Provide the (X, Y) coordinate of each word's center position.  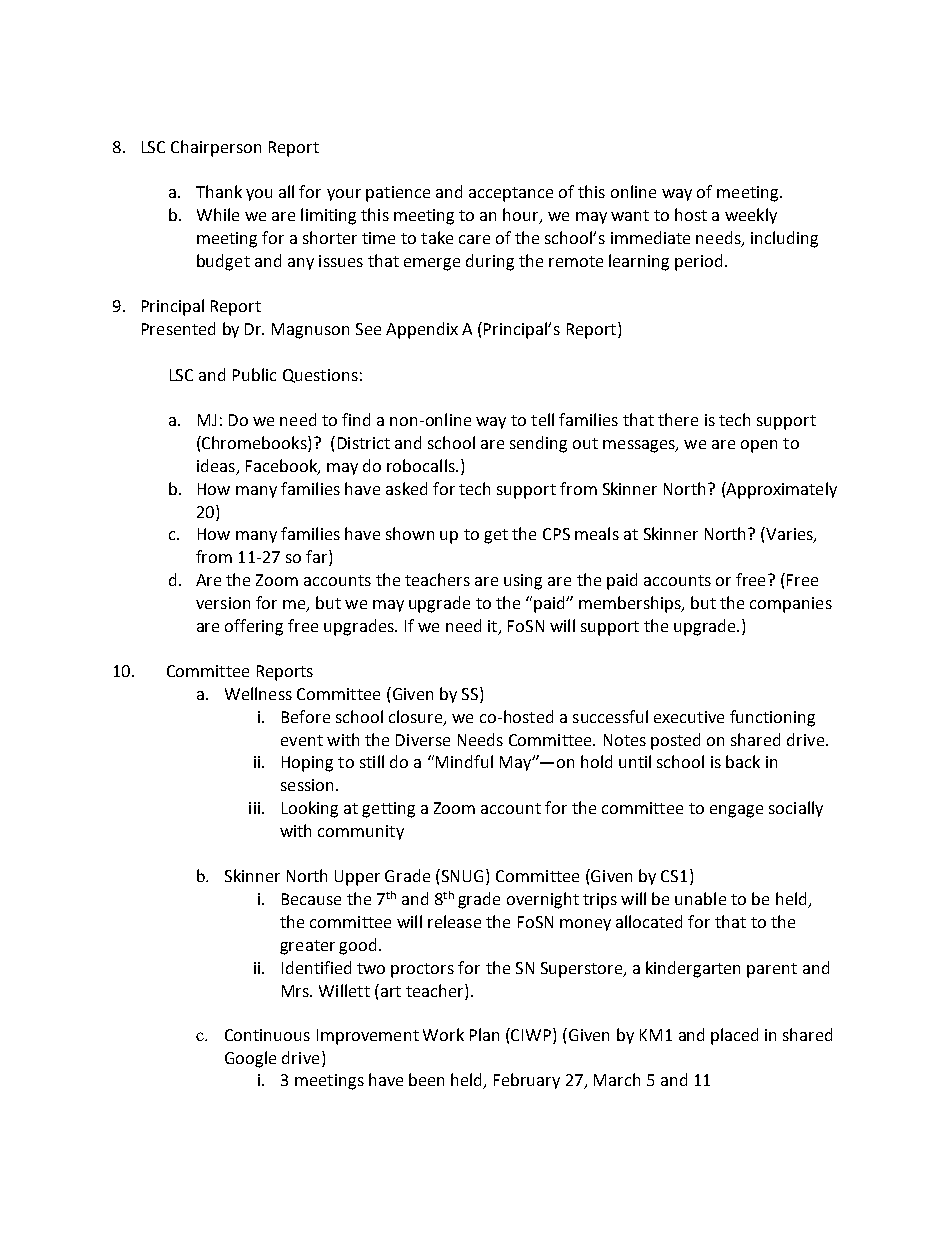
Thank (219, 191)
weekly (751, 216)
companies (791, 605)
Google (250, 1059)
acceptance (511, 194)
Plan (484, 1034)
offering (254, 627)
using (523, 582)
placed (734, 1036)
